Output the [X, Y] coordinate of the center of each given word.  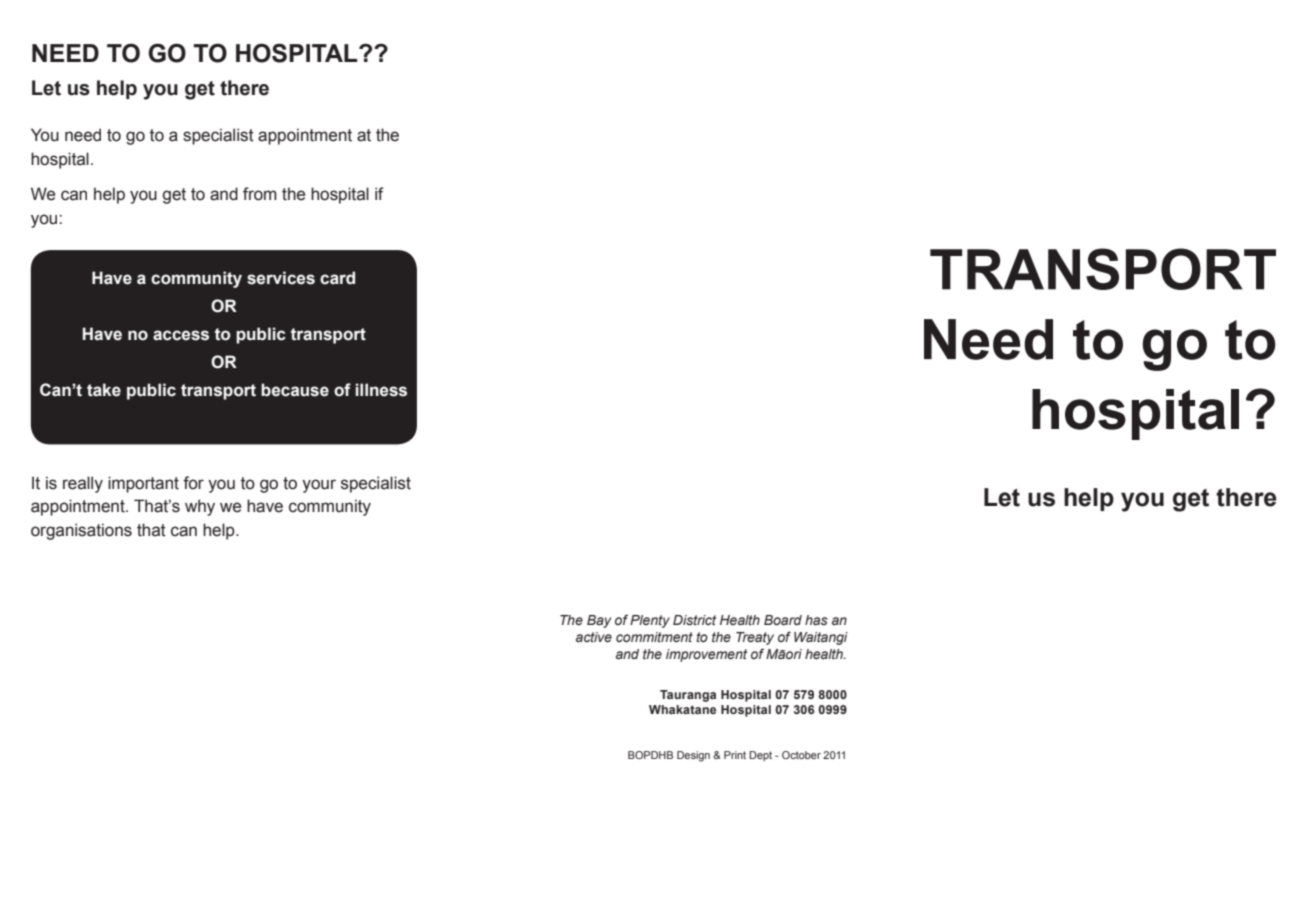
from [260, 194]
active [594, 637]
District [694, 620]
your [319, 486]
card [337, 278]
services [281, 278]
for [193, 483]
